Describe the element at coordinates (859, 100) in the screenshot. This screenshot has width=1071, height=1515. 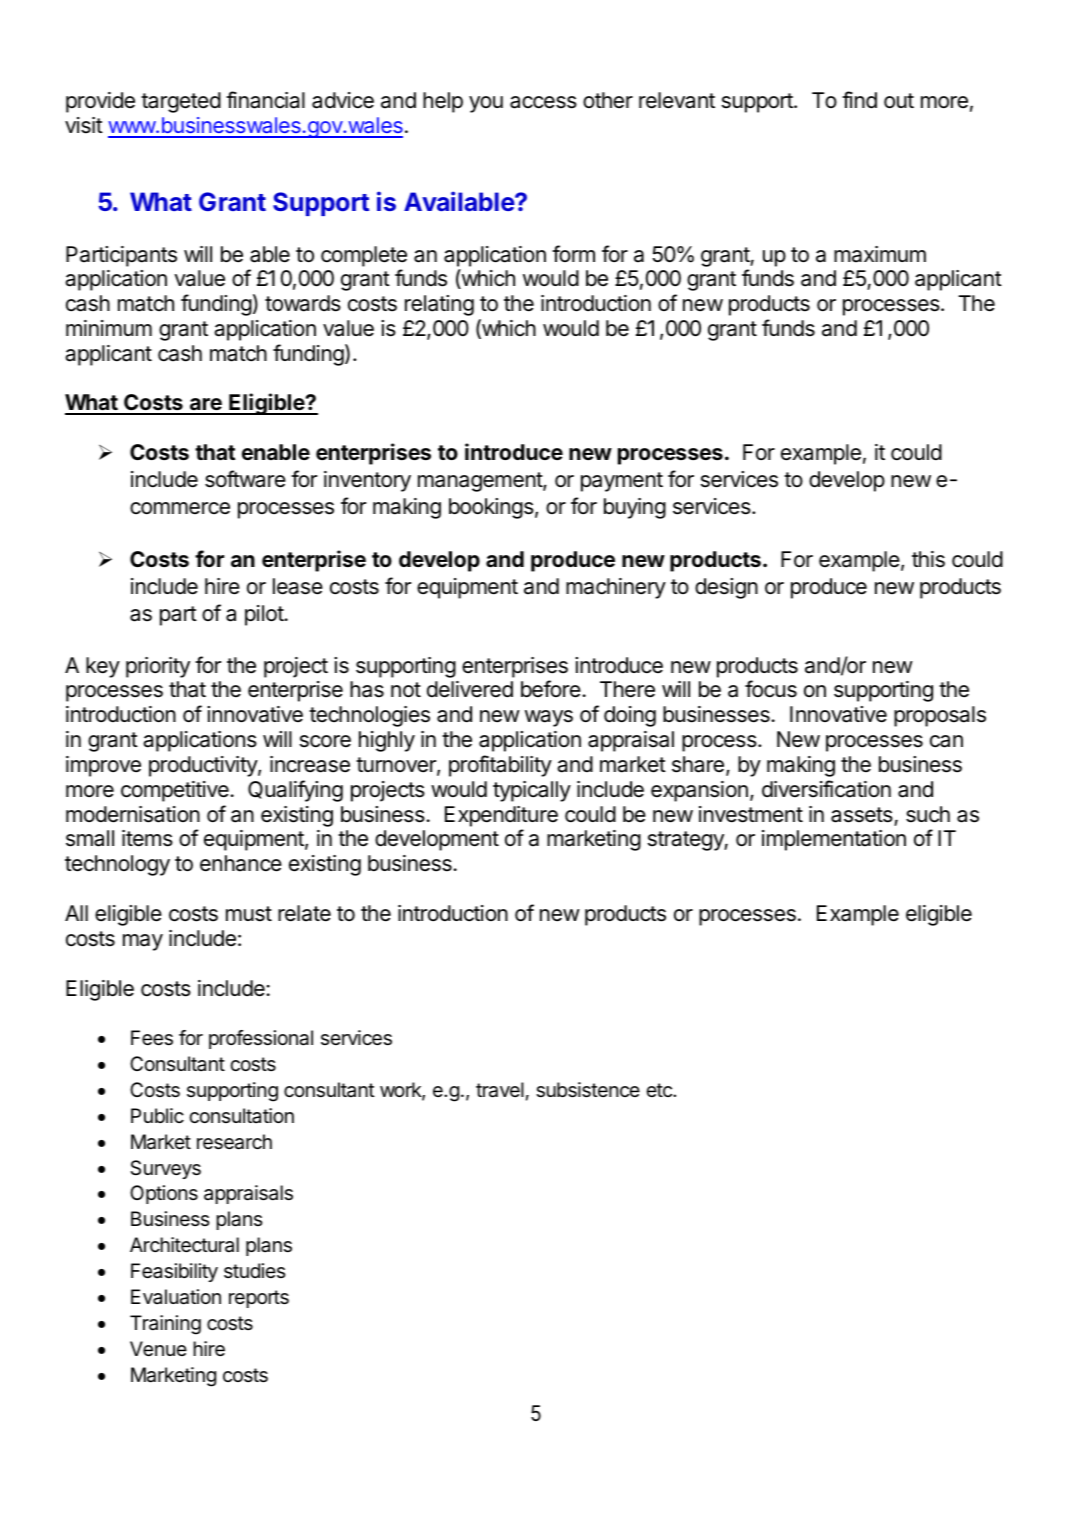
I see `find` at that location.
